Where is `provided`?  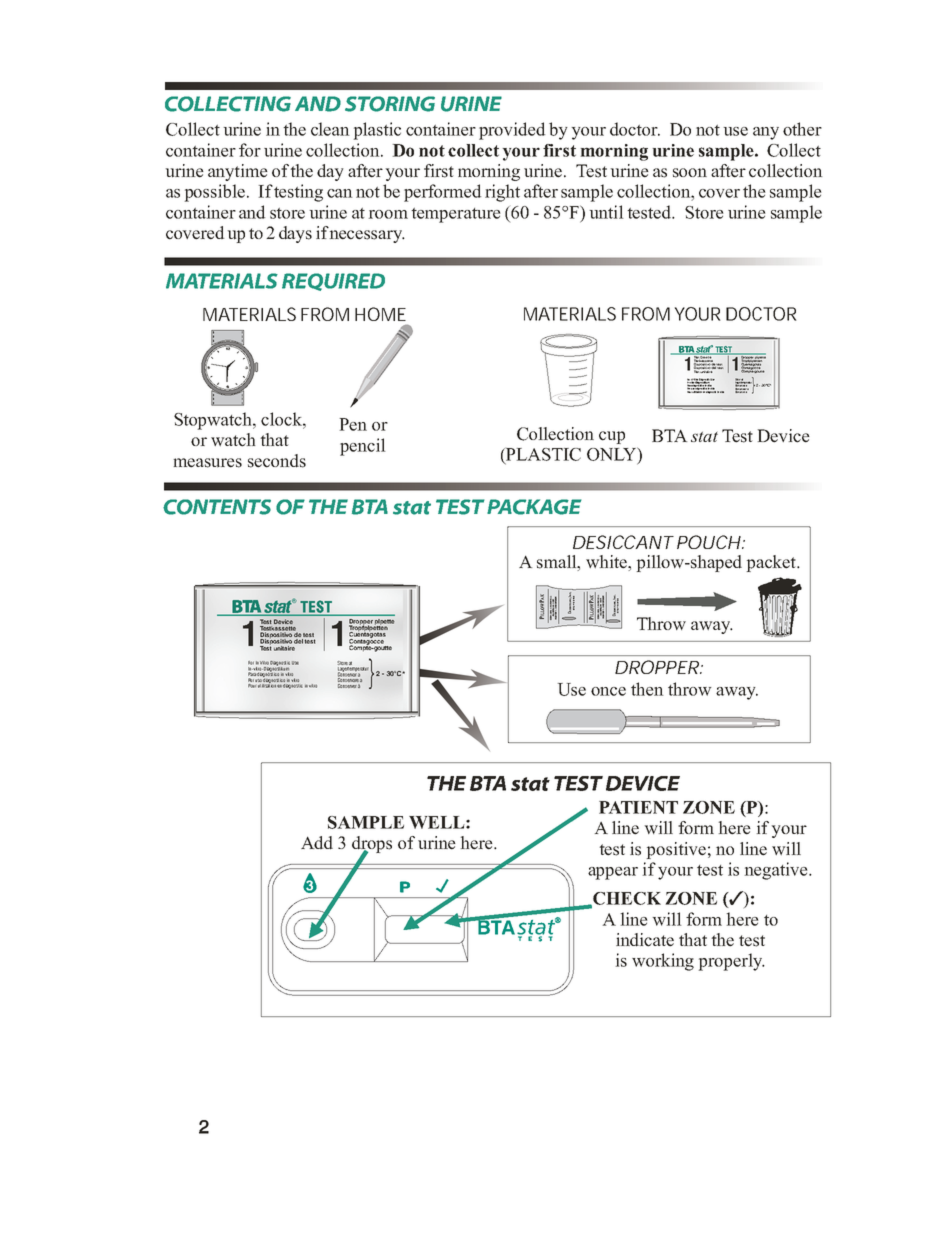
provided is located at coordinates (512, 131).
